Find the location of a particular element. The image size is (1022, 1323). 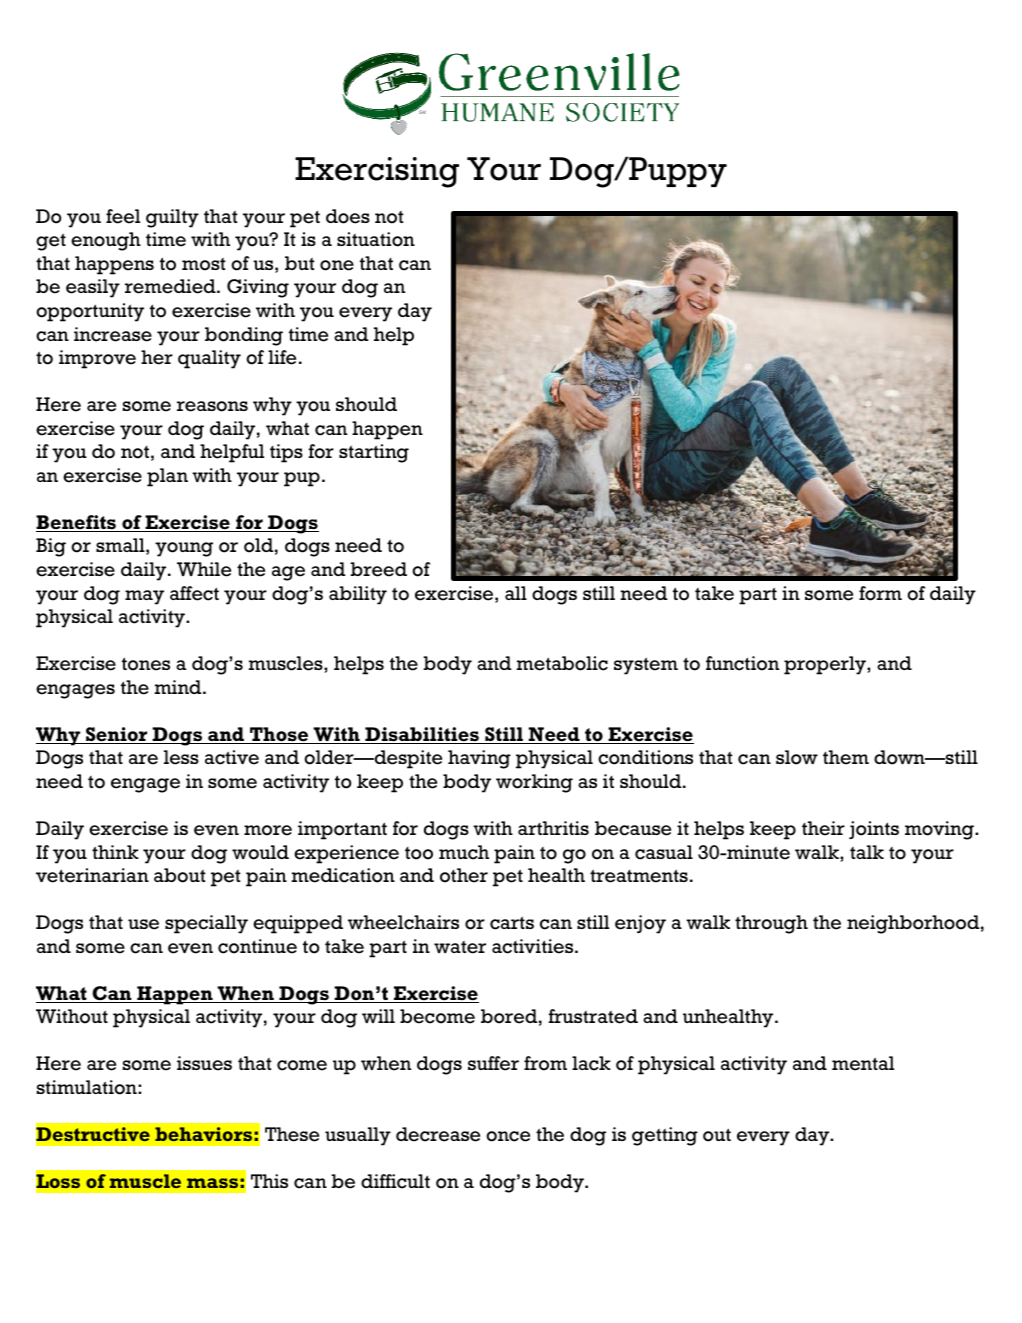

starting is located at coordinates (374, 453).
